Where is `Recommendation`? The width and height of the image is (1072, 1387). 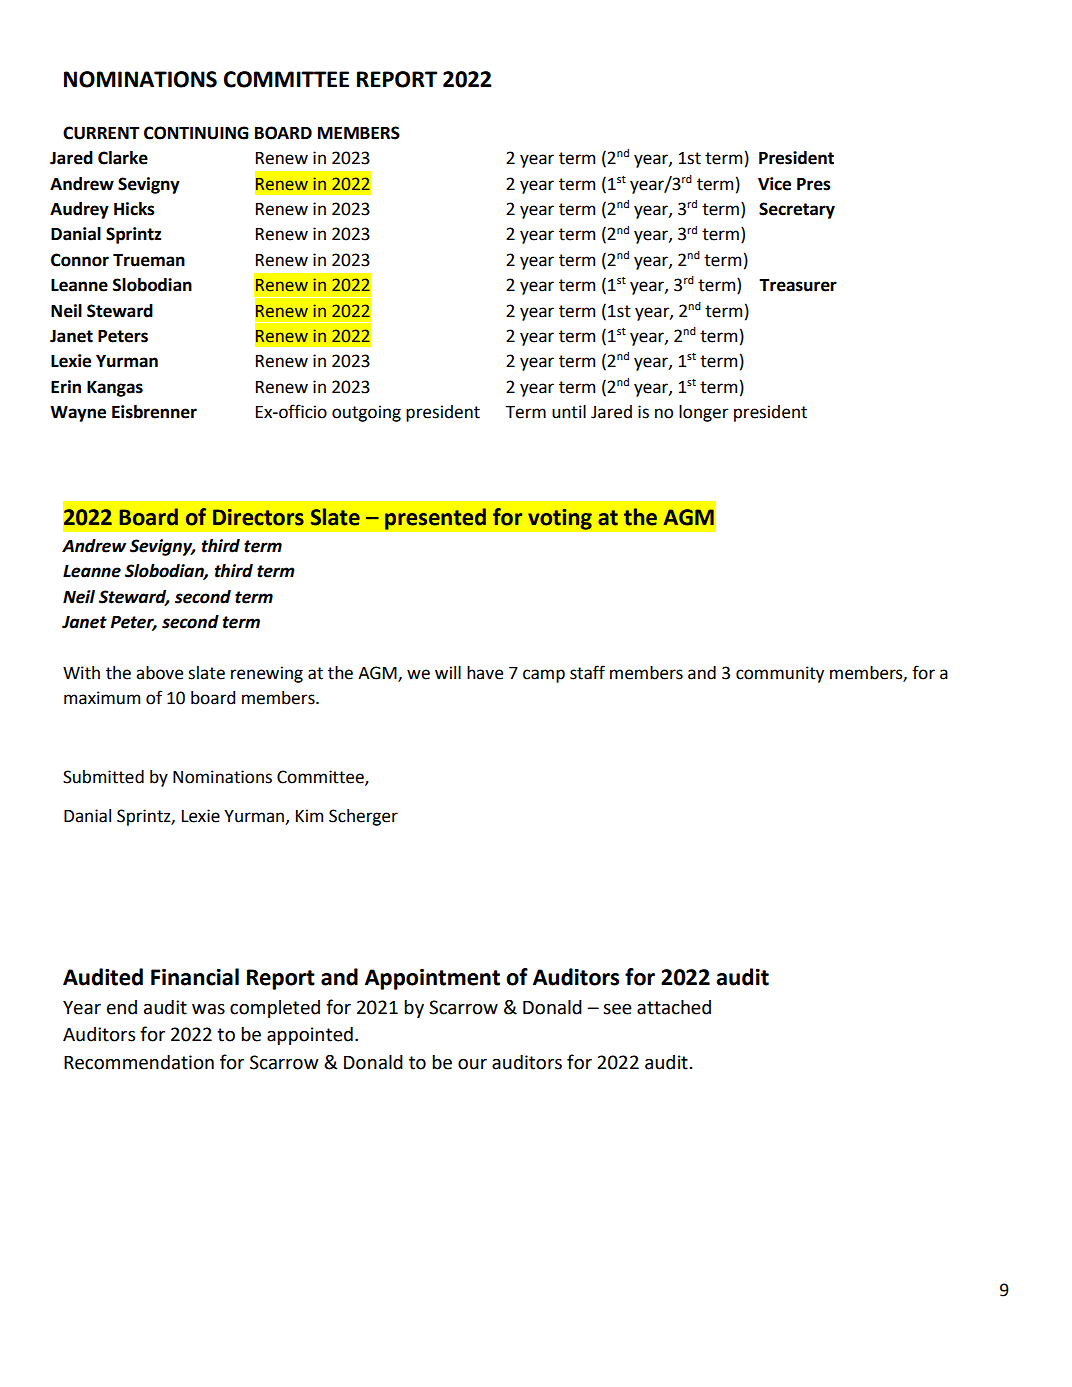
Recommendation is located at coordinates (139, 1062).
